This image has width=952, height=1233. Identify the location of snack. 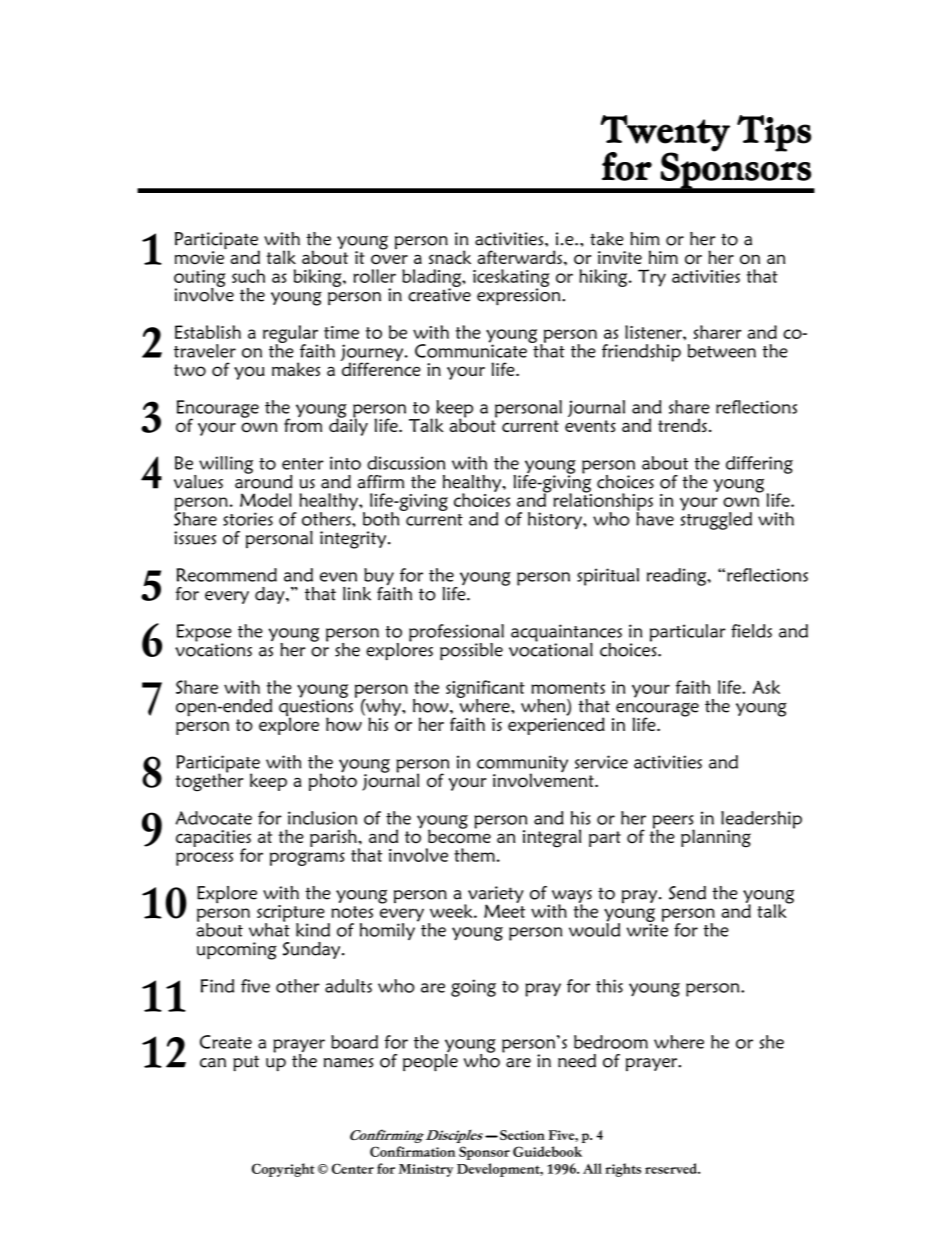
(450, 257).
